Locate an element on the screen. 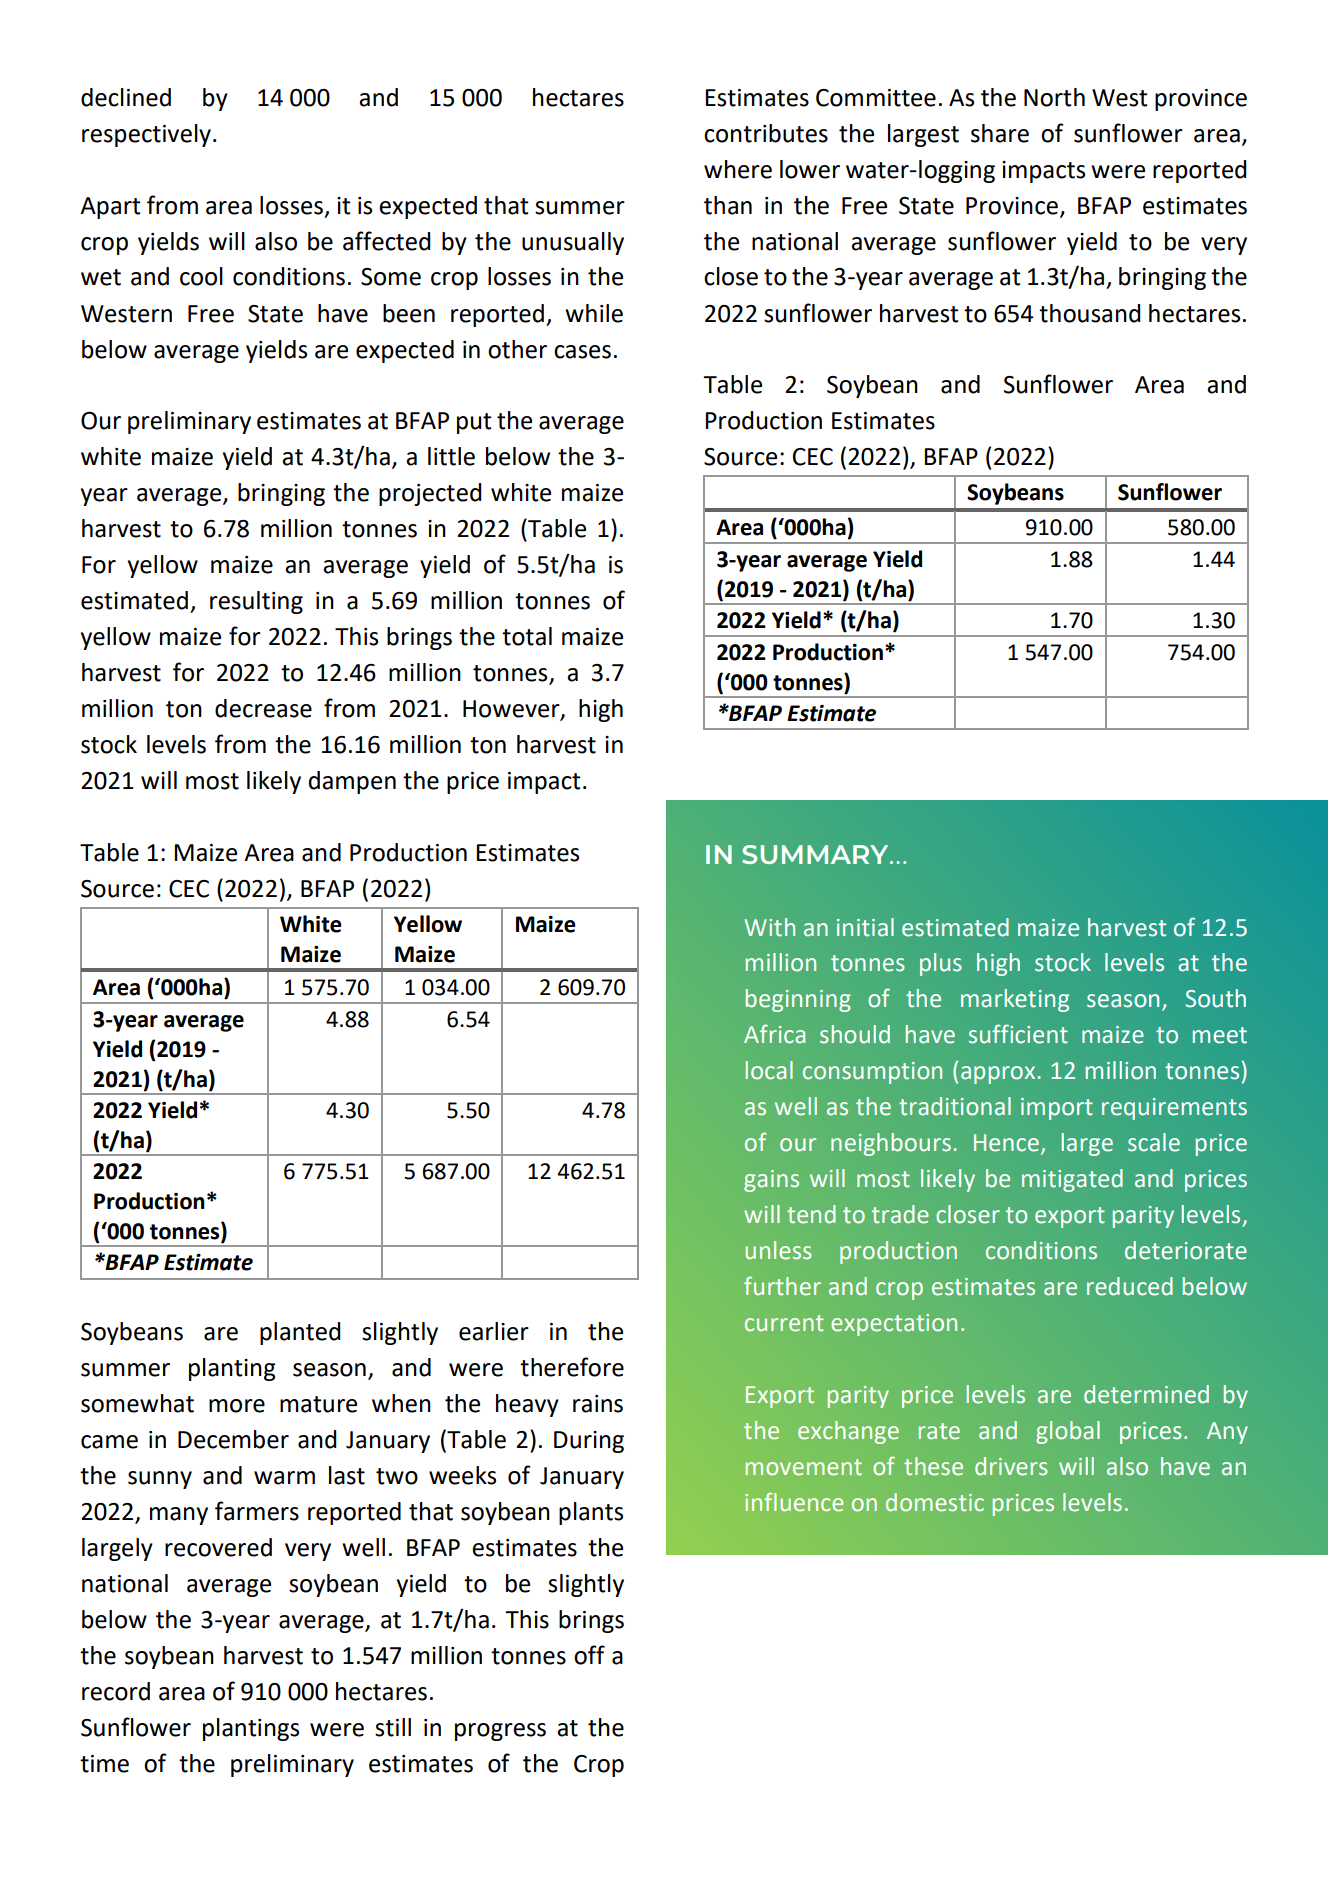 The image size is (1328, 1879). respectively is located at coordinates (146, 135).
